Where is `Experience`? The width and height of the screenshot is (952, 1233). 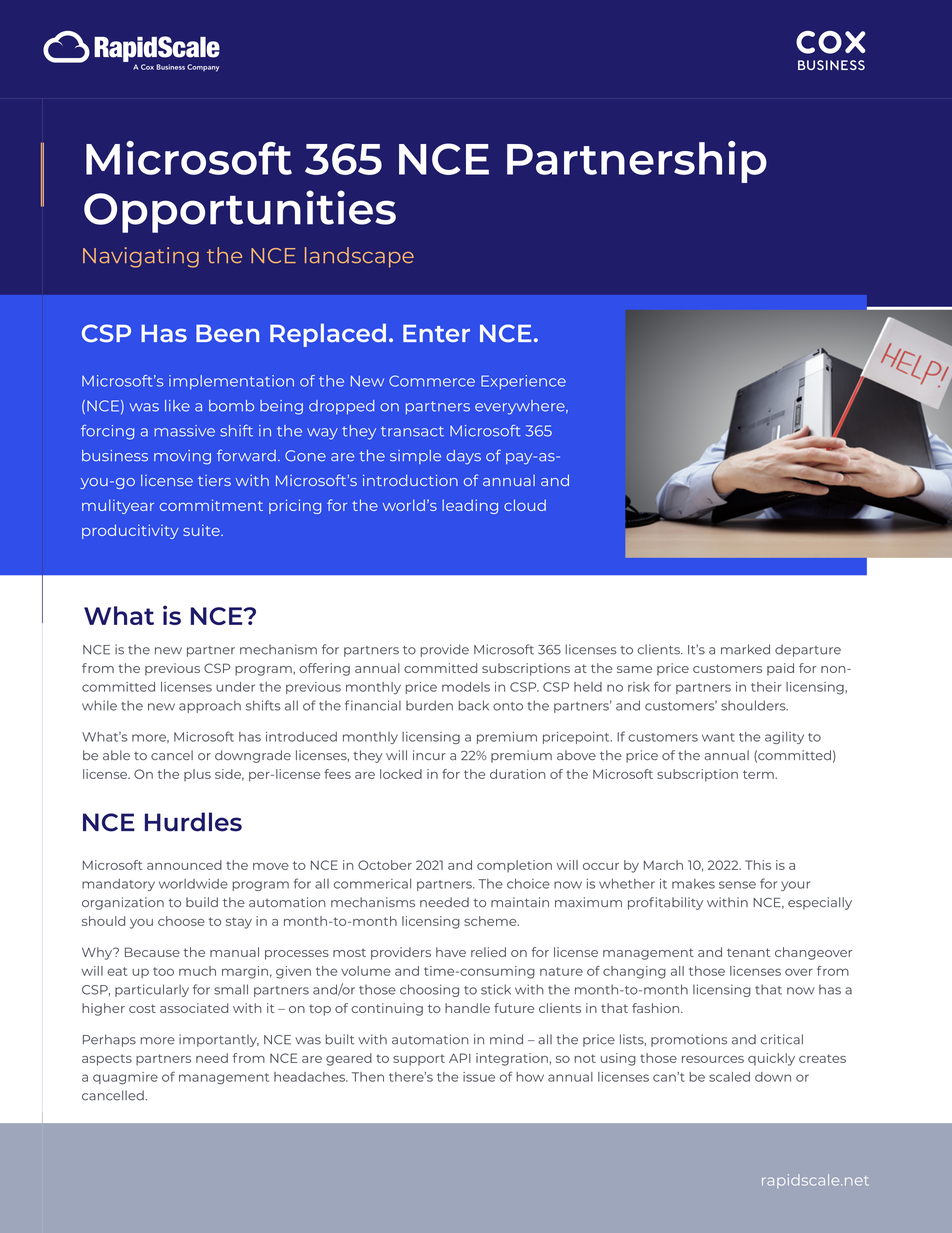 Experience is located at coordinates (523, 382).
